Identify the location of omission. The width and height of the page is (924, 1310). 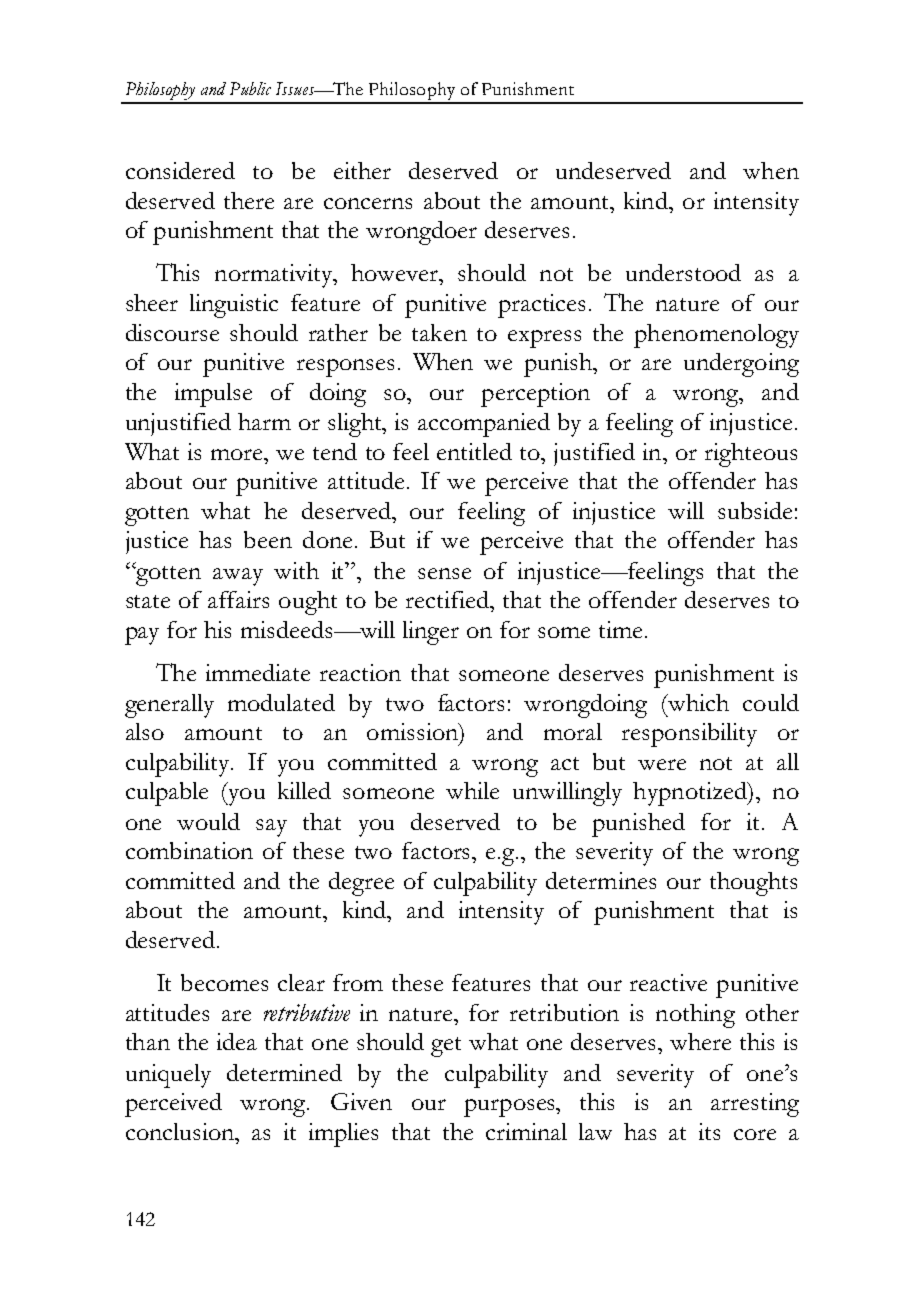
(414, 733).
